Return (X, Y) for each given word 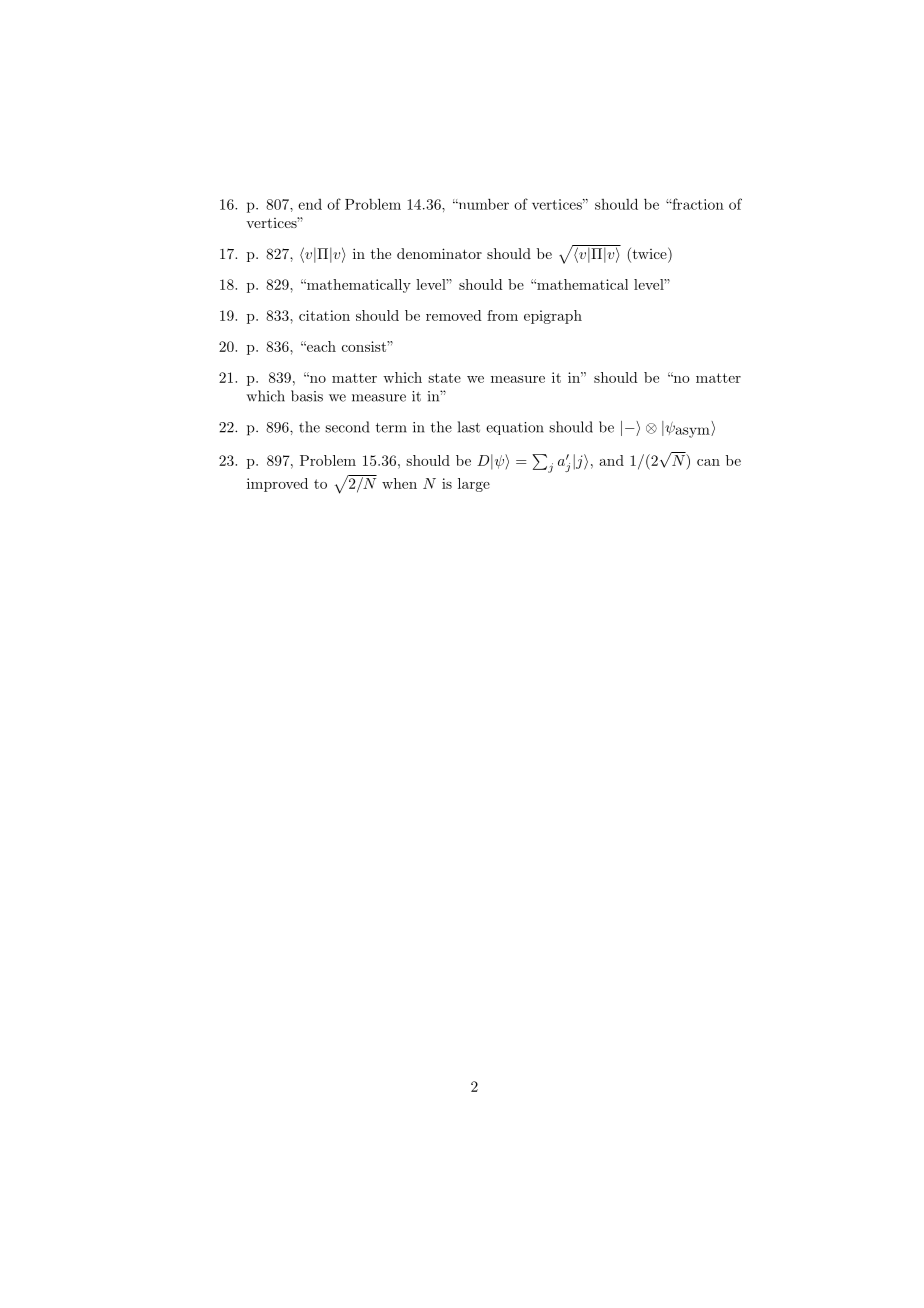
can (708, 462)
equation (515, 428)
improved (277, 485)
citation (324, 315)
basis (307, 396)
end (310, 204)
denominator (439, 253)
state (444, 378)
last (469, 427)
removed (454, 315)
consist (365, 346)
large (474, 485)
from (502, 315)
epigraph (553, 317)
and (611, 460)
